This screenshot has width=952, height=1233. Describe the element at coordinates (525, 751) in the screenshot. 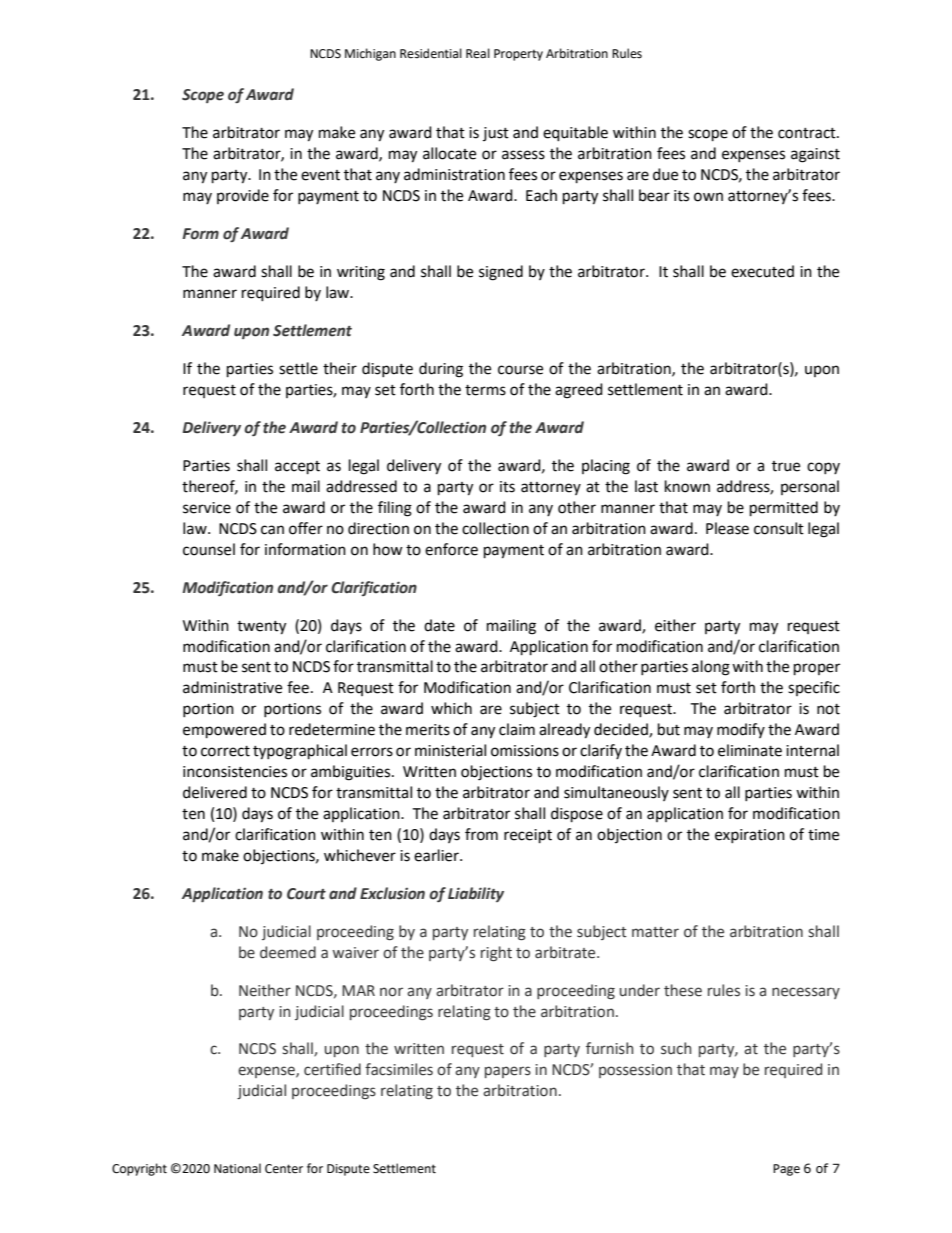

I see `omissions` at that location.
